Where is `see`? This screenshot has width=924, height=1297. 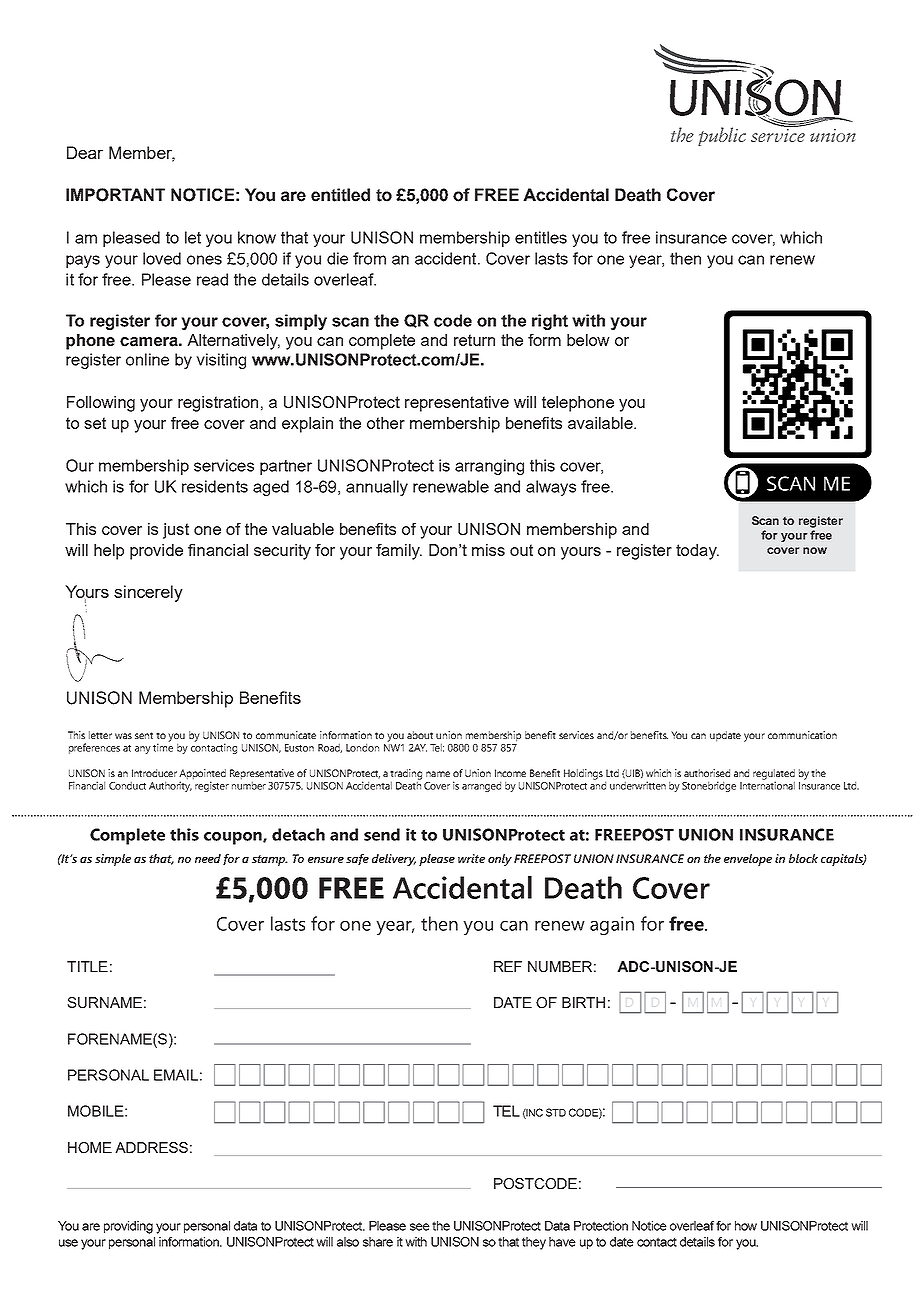
see is located at coordinates (420, 1227).
